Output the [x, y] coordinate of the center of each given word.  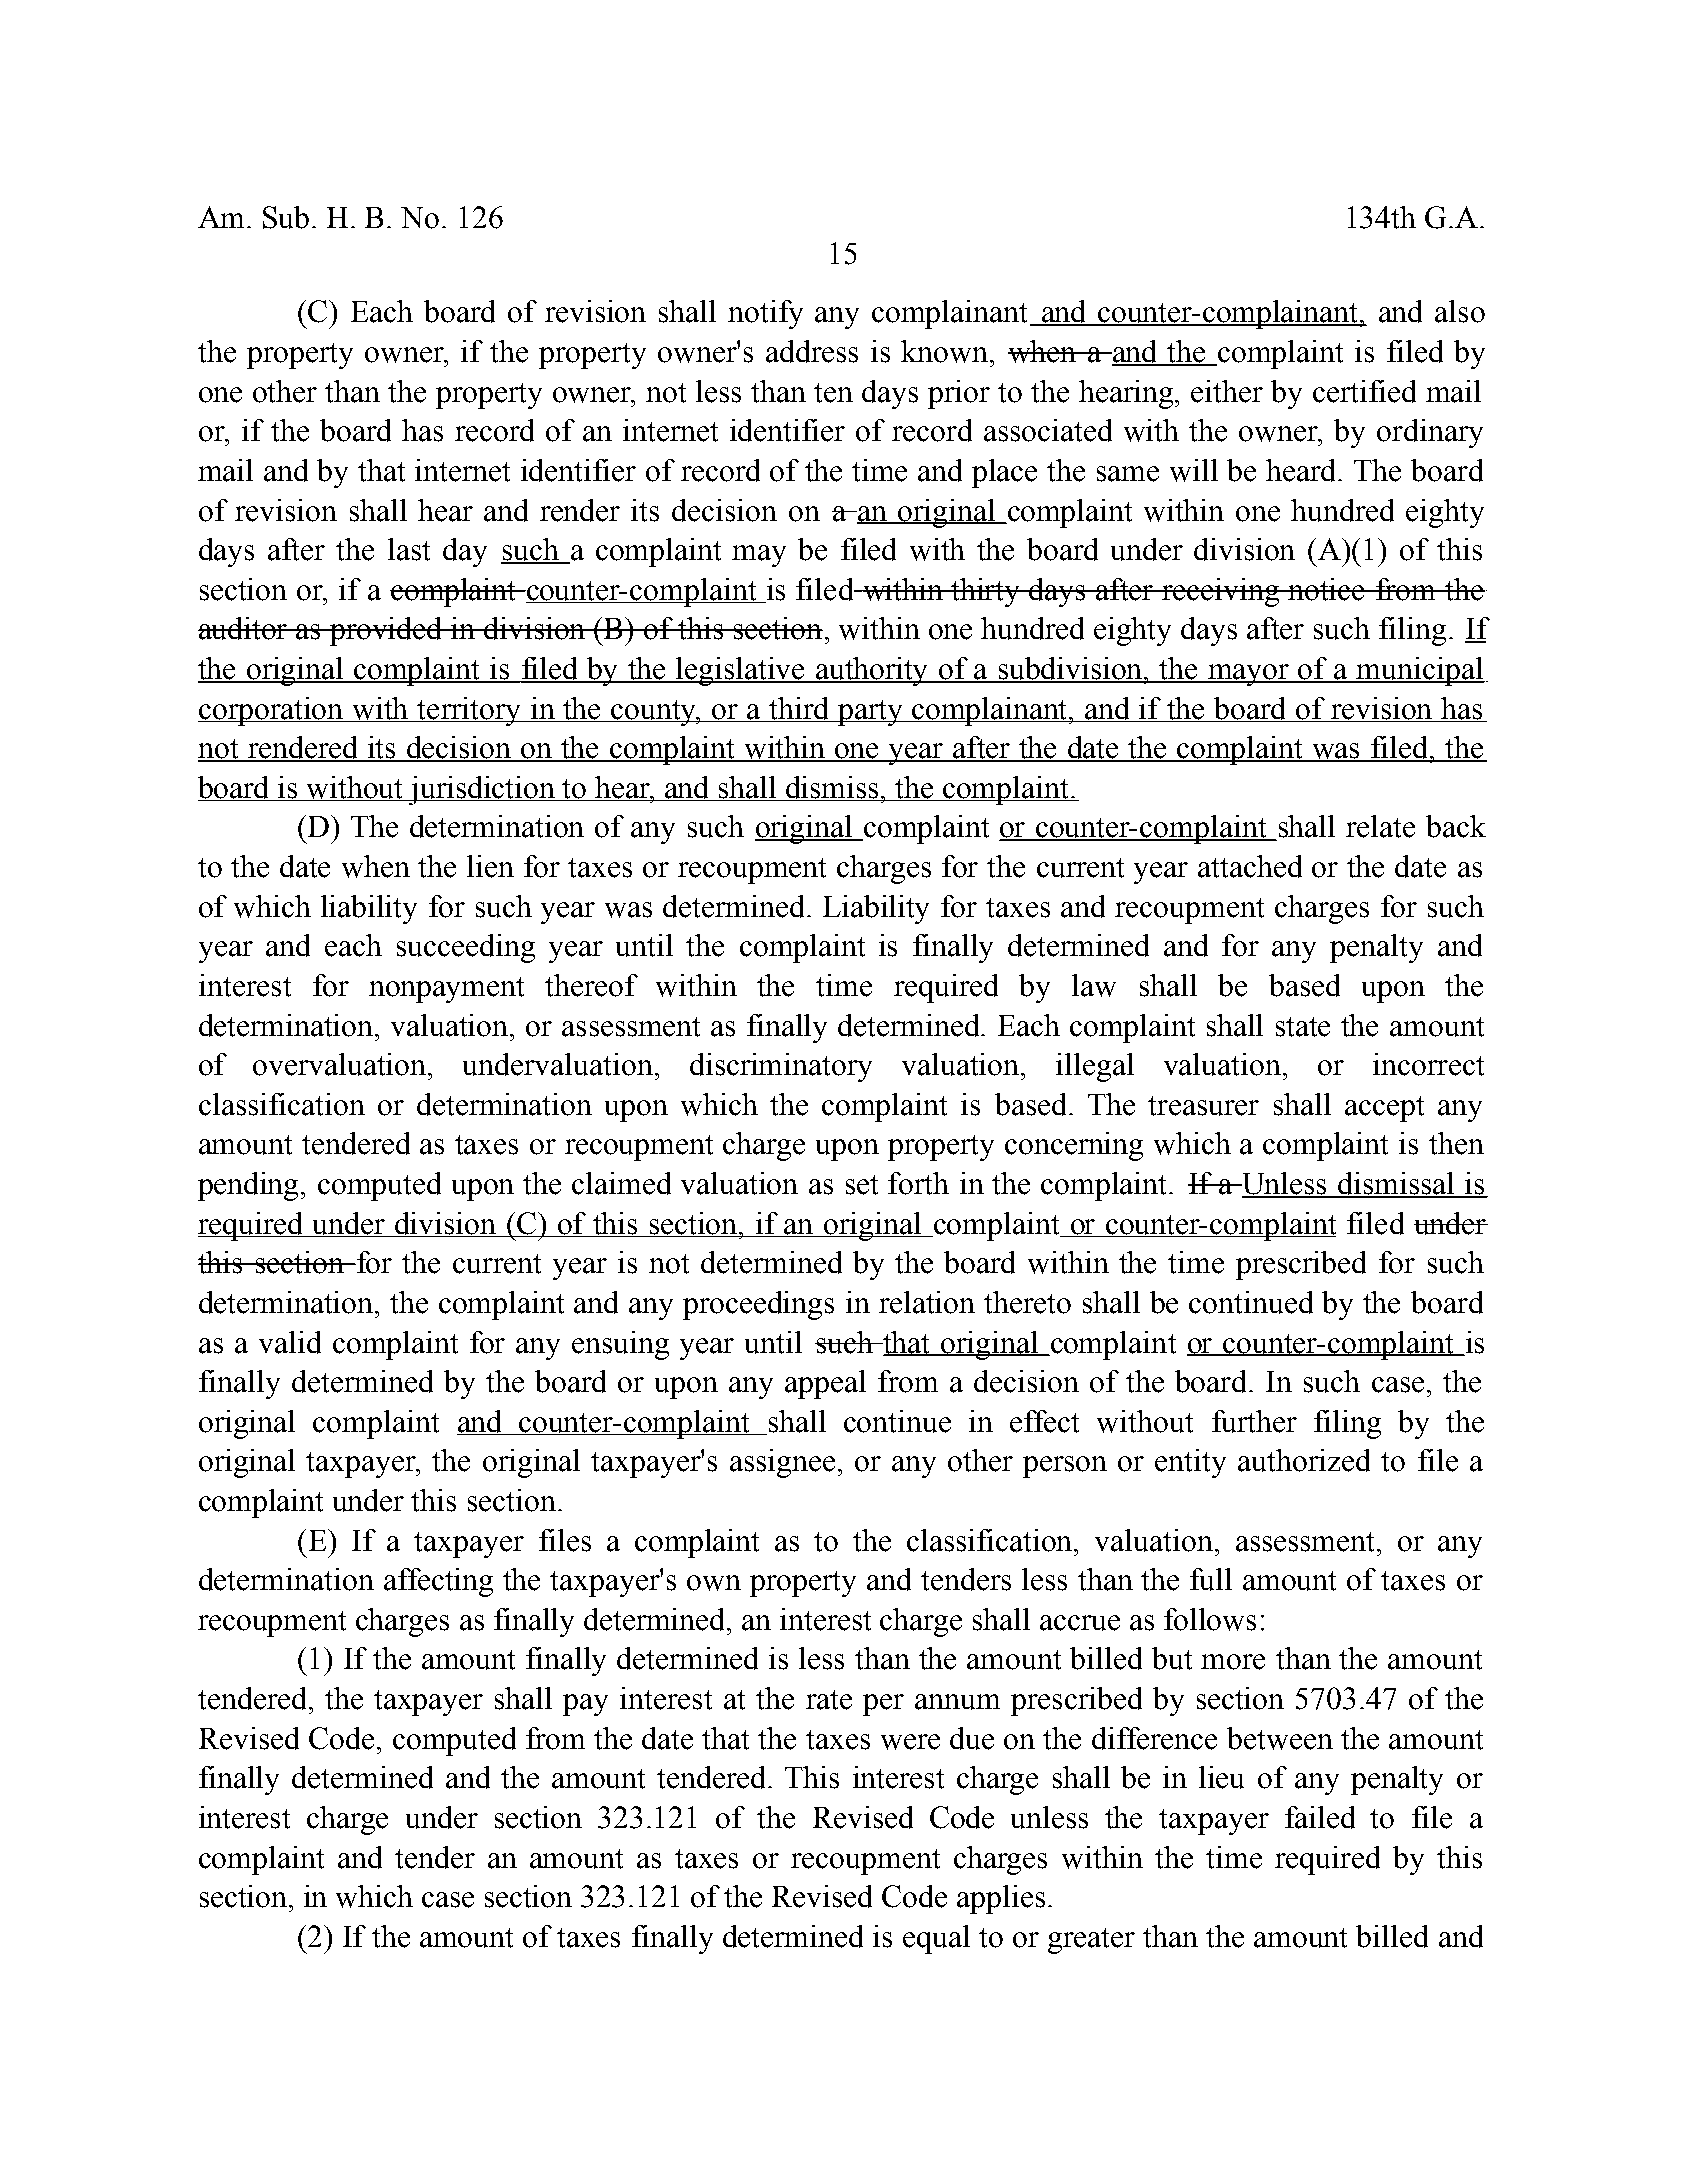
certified [1364, 391]
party [870, 713]
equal [936, 1939]
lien [490, 866]
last [409, 549]
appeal [825, 1384]
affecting [438, 1582]
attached [1250, 866]
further [1254, 1421]
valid [290, 1342]
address [812, 351]
